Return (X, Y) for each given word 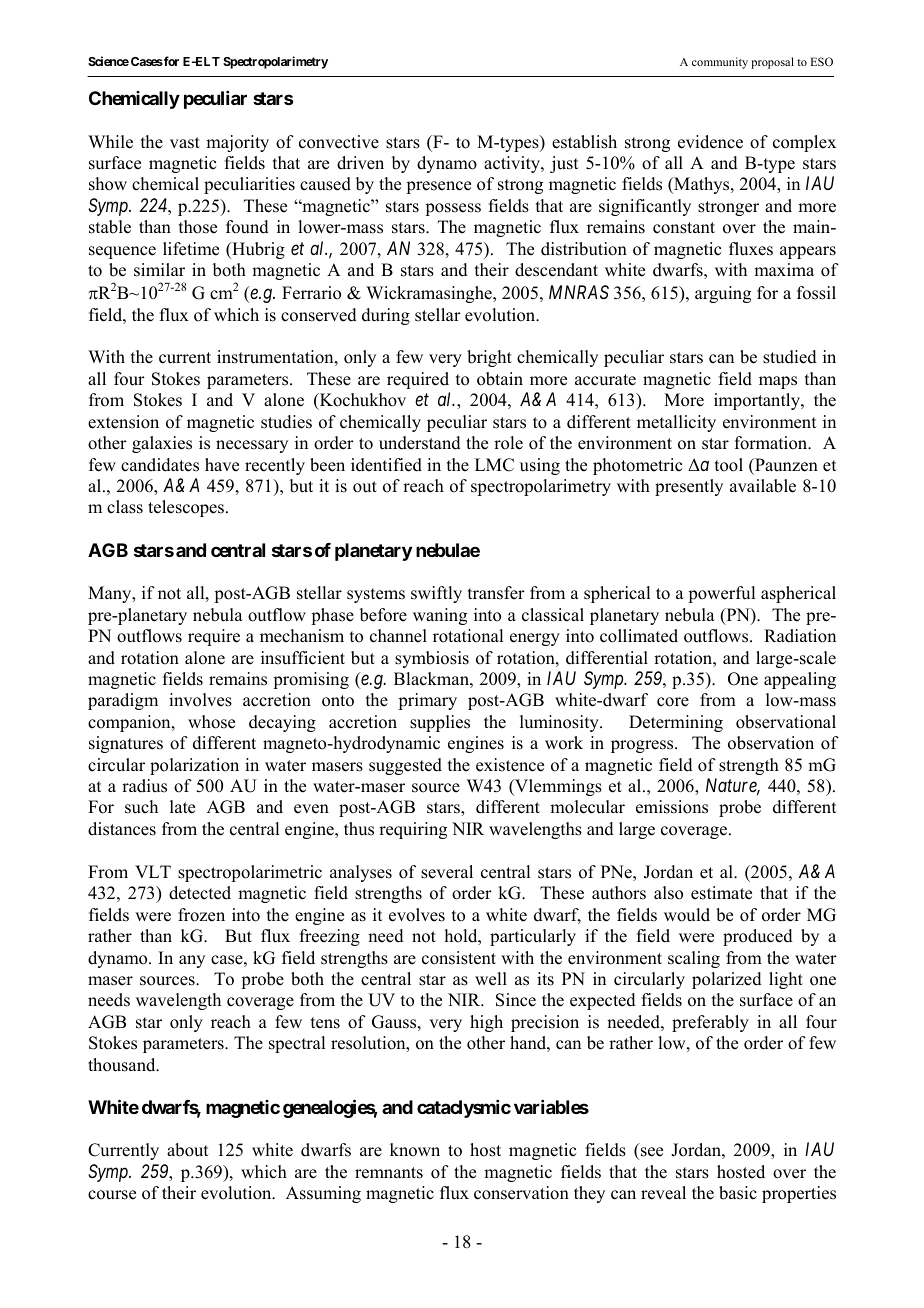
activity (513, 164)
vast (185, 143)
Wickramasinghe (430, 294)
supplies (440, 723)
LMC (494, 465)
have (222, 465)
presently (689, 487)
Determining (676, 723)
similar (159, 270)
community (720, 63)
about (187, 1150)
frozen (201, 915)
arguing (723, 294)
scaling (694, 959)
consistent (459, 958)
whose (211, 722)
